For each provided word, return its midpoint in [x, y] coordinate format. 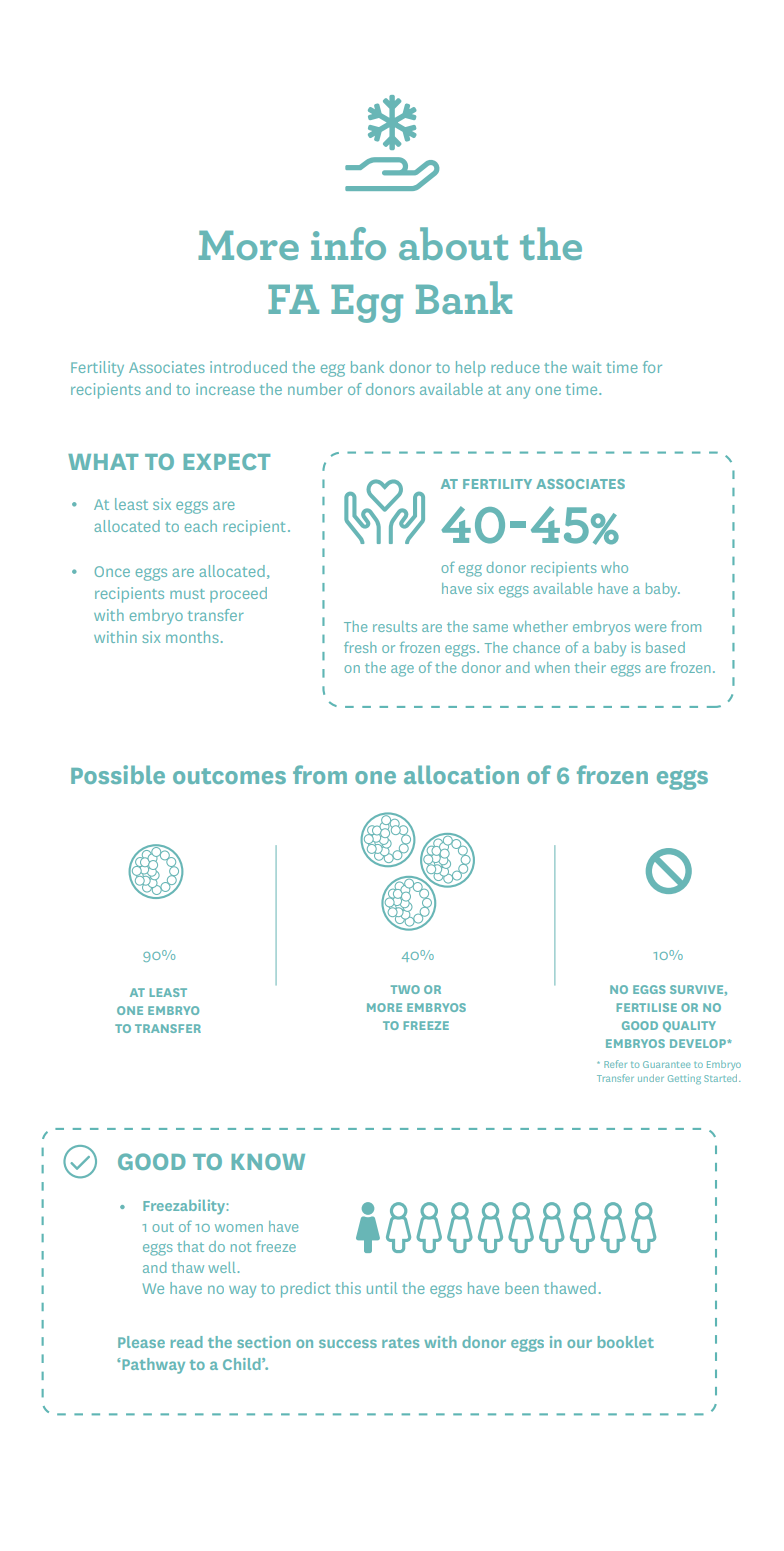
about [453, 243]
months [192, 637]
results [395, 626]
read [187, 1342]
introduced [248, 367]
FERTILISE [647, 1007]
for [652, 367]
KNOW [268, 1161]
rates [400, 1343]
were [650, 628]
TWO [405, 989]
